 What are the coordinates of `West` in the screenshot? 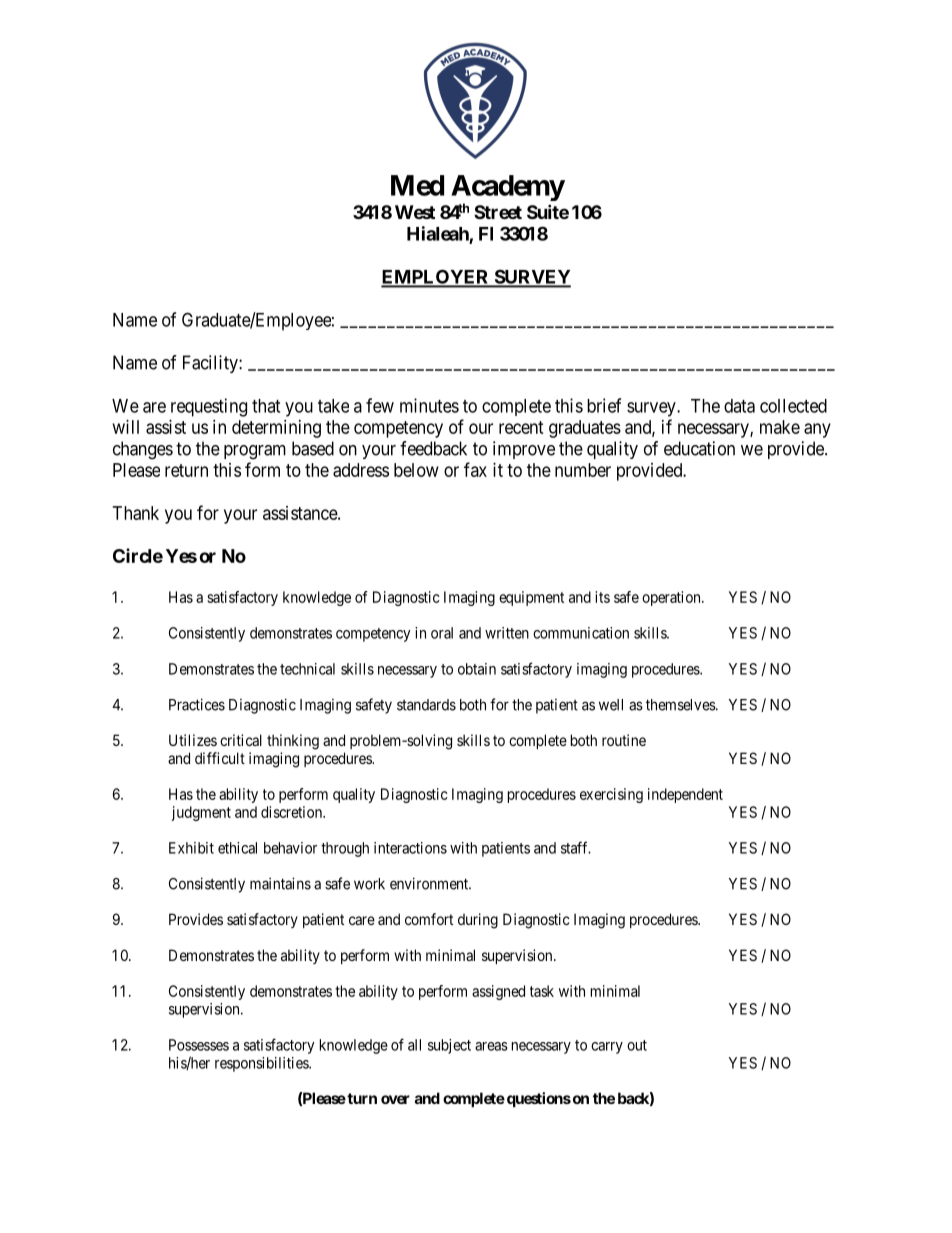 It's located at (415, 212).
